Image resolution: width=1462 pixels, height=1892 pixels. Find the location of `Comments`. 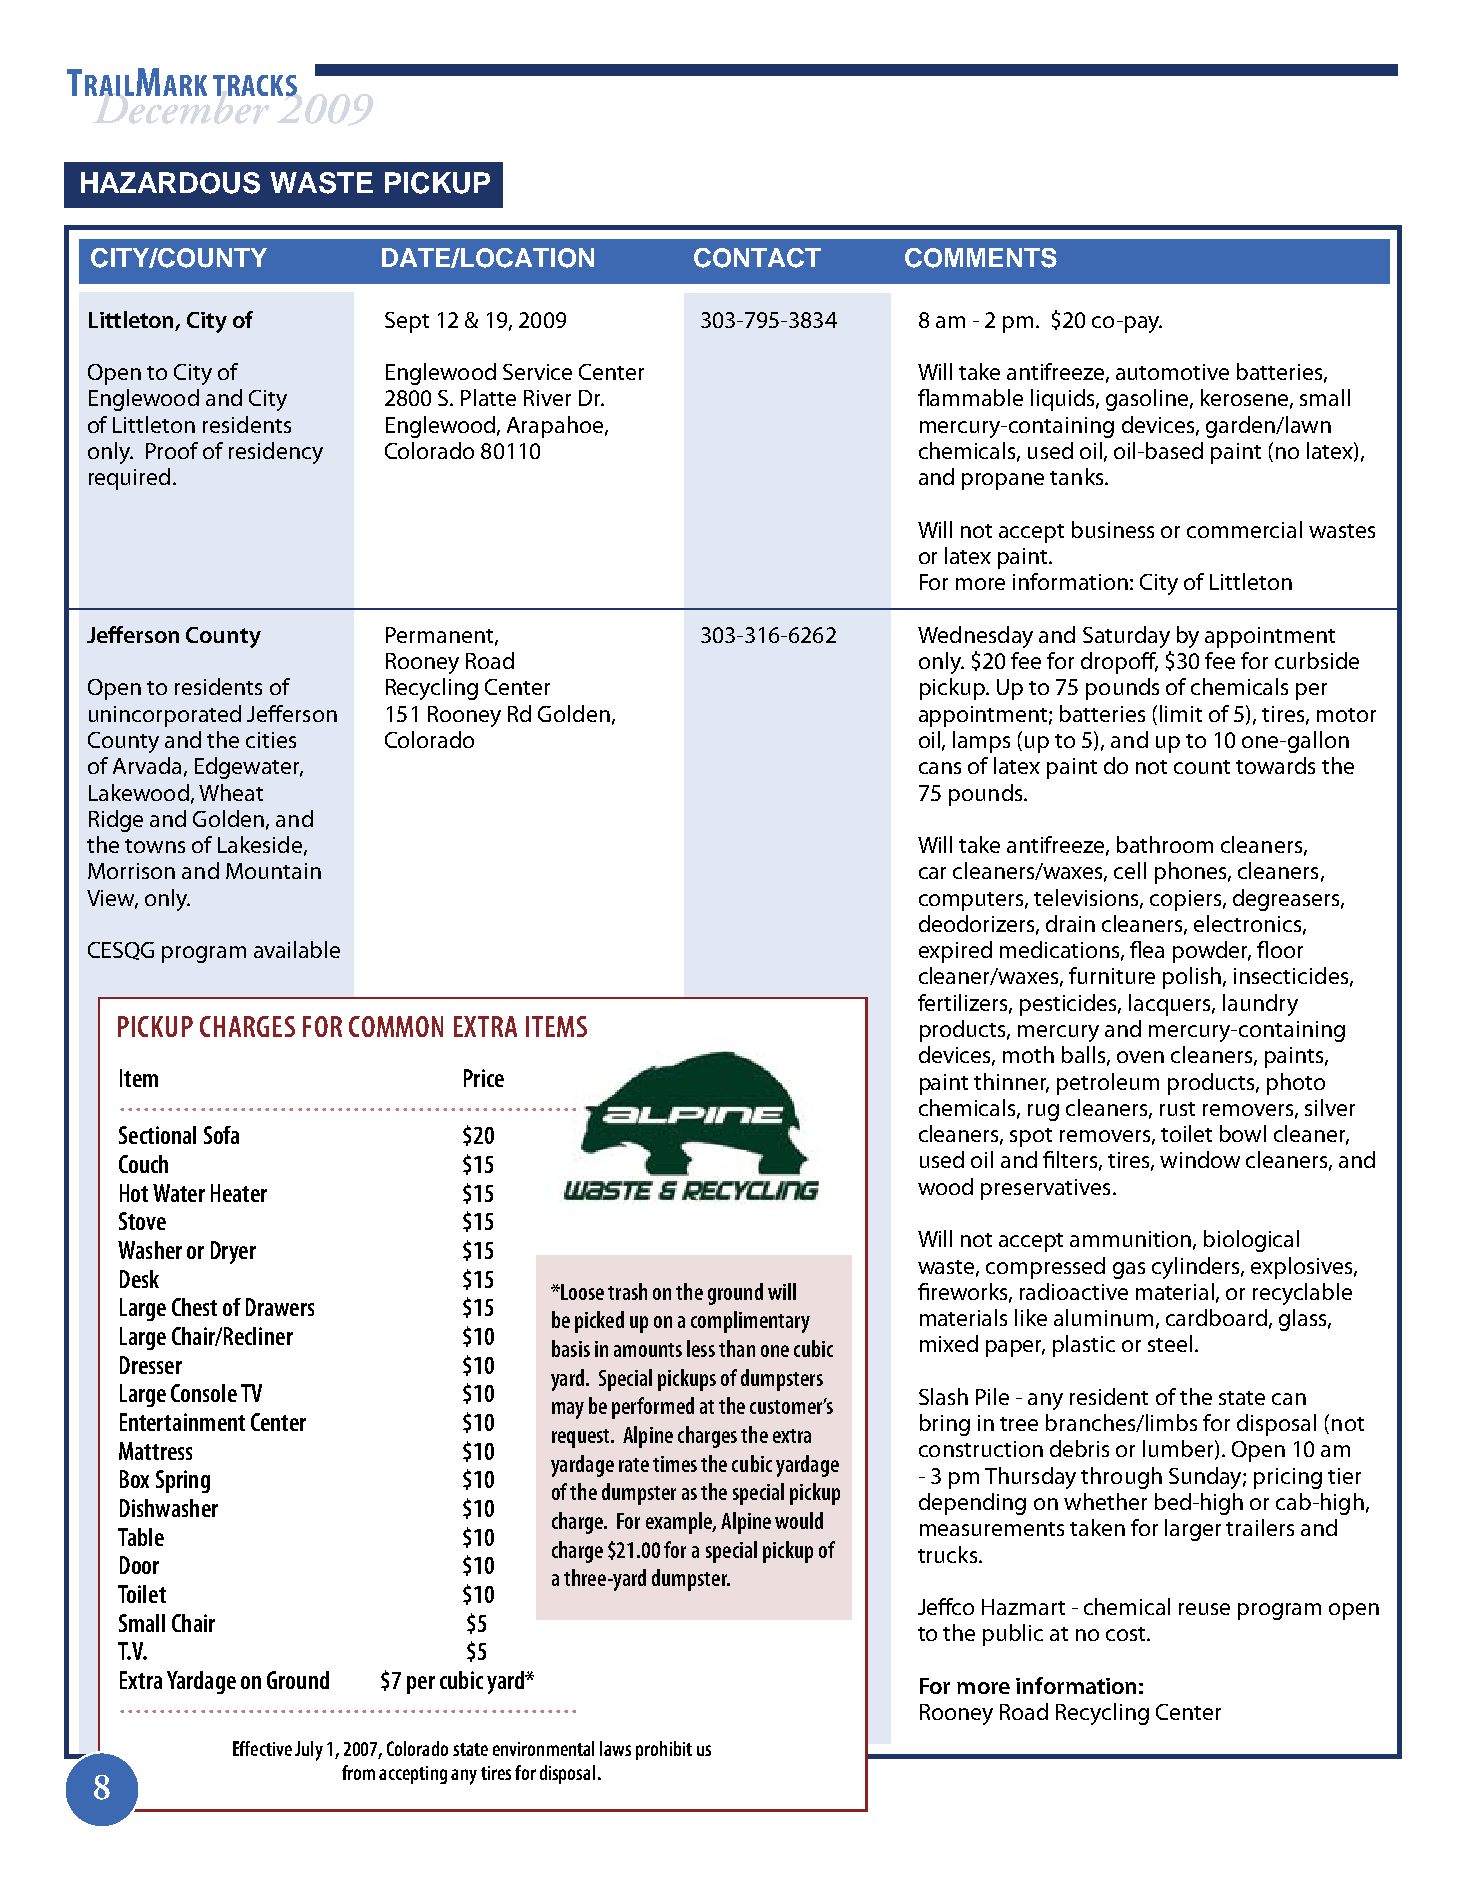

Comments is located at coordinates (981, 258).
